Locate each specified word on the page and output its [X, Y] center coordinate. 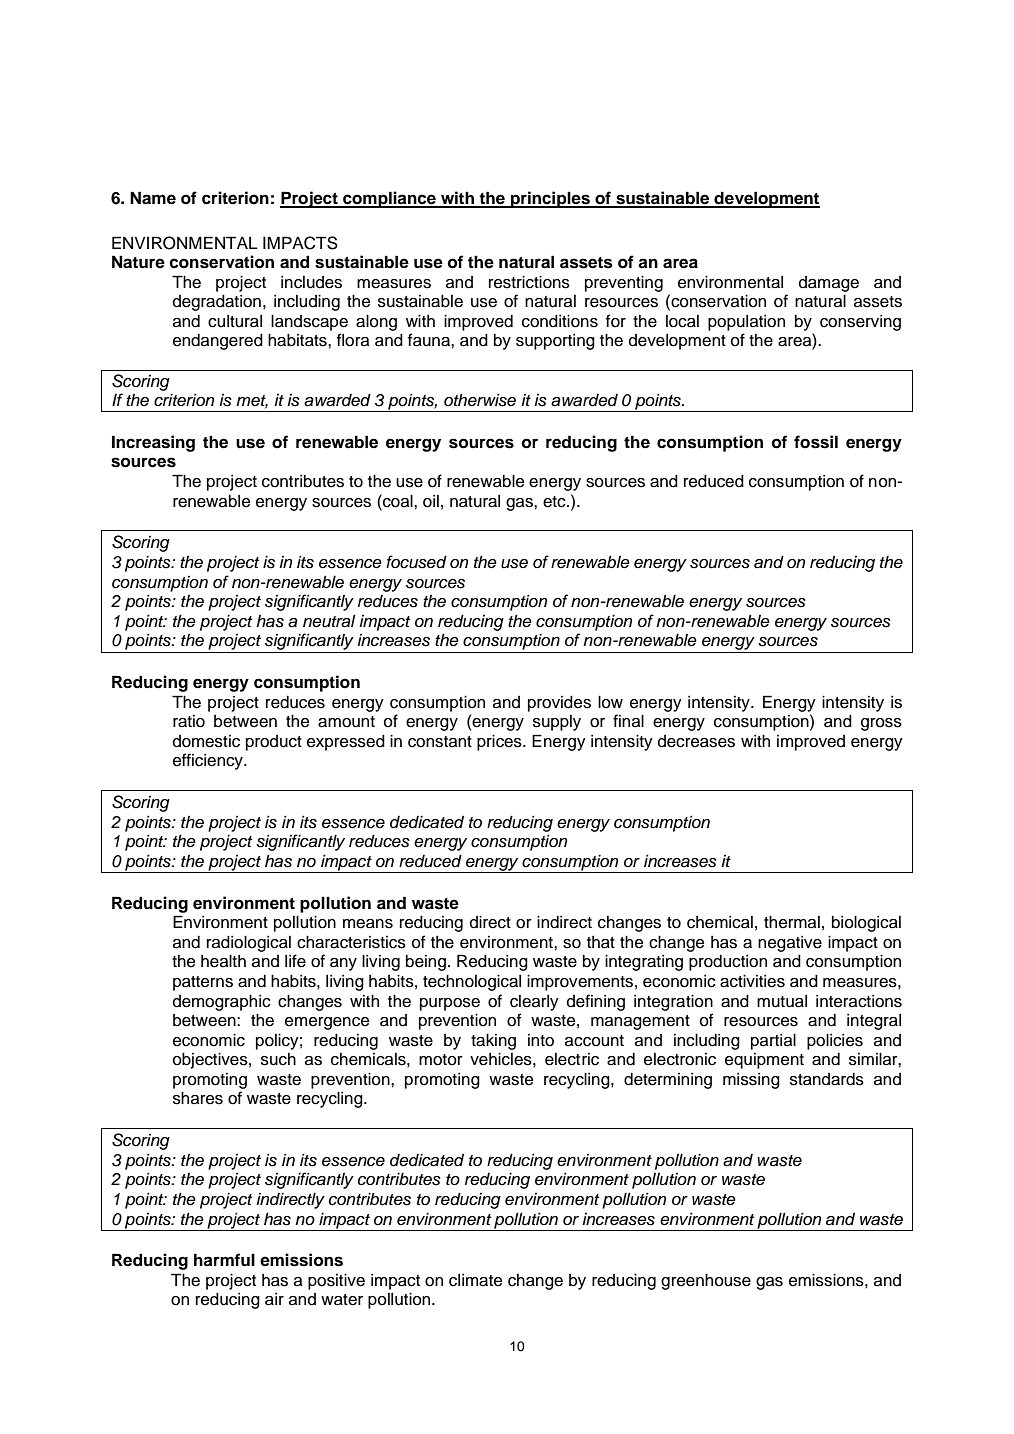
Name [153, 198]
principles [550, 199]
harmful [224, 1260]
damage [829, 284]
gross [881, 724]
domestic [206, 741]
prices [500, 742]
